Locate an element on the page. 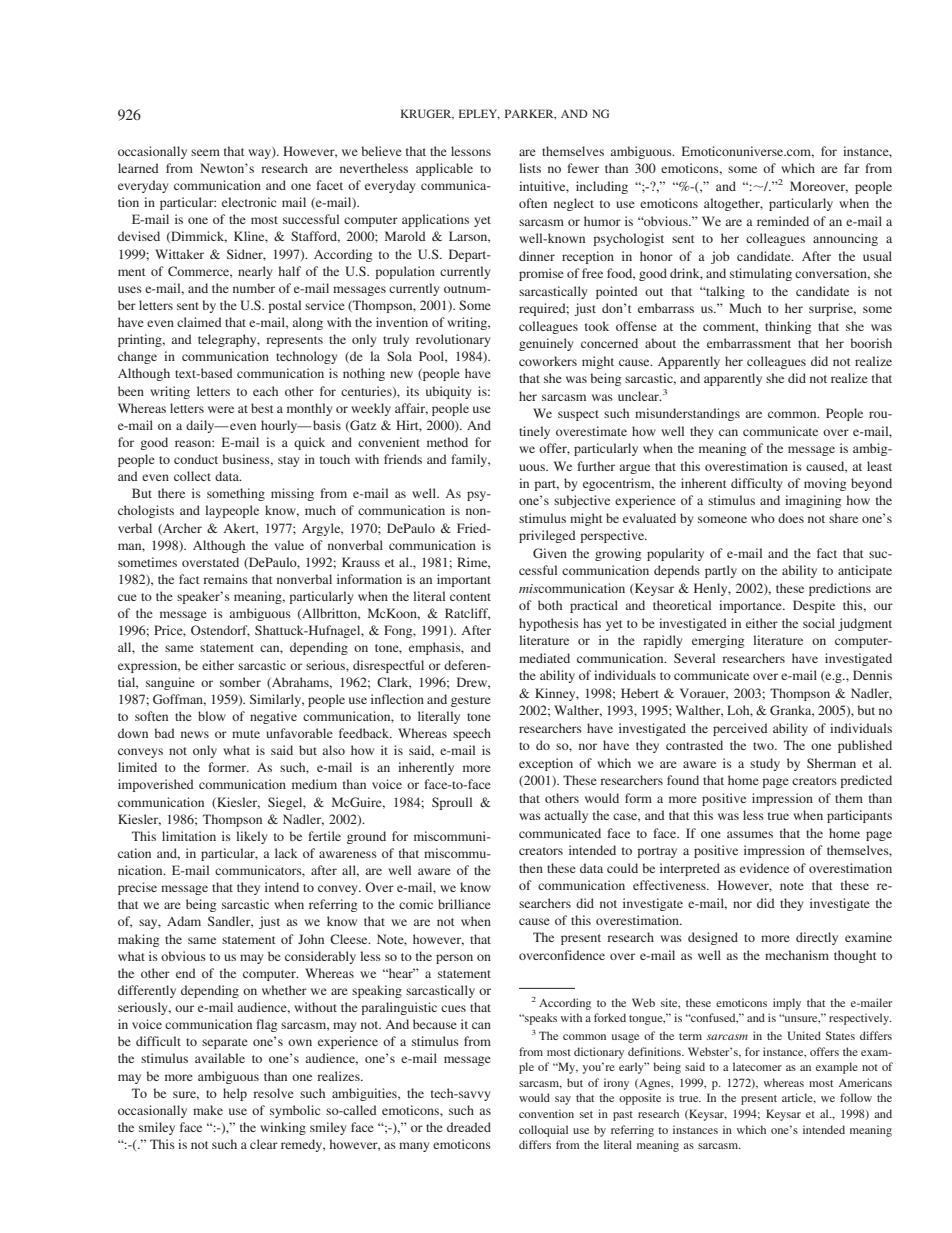  social is located at coordinates (819, 623).
